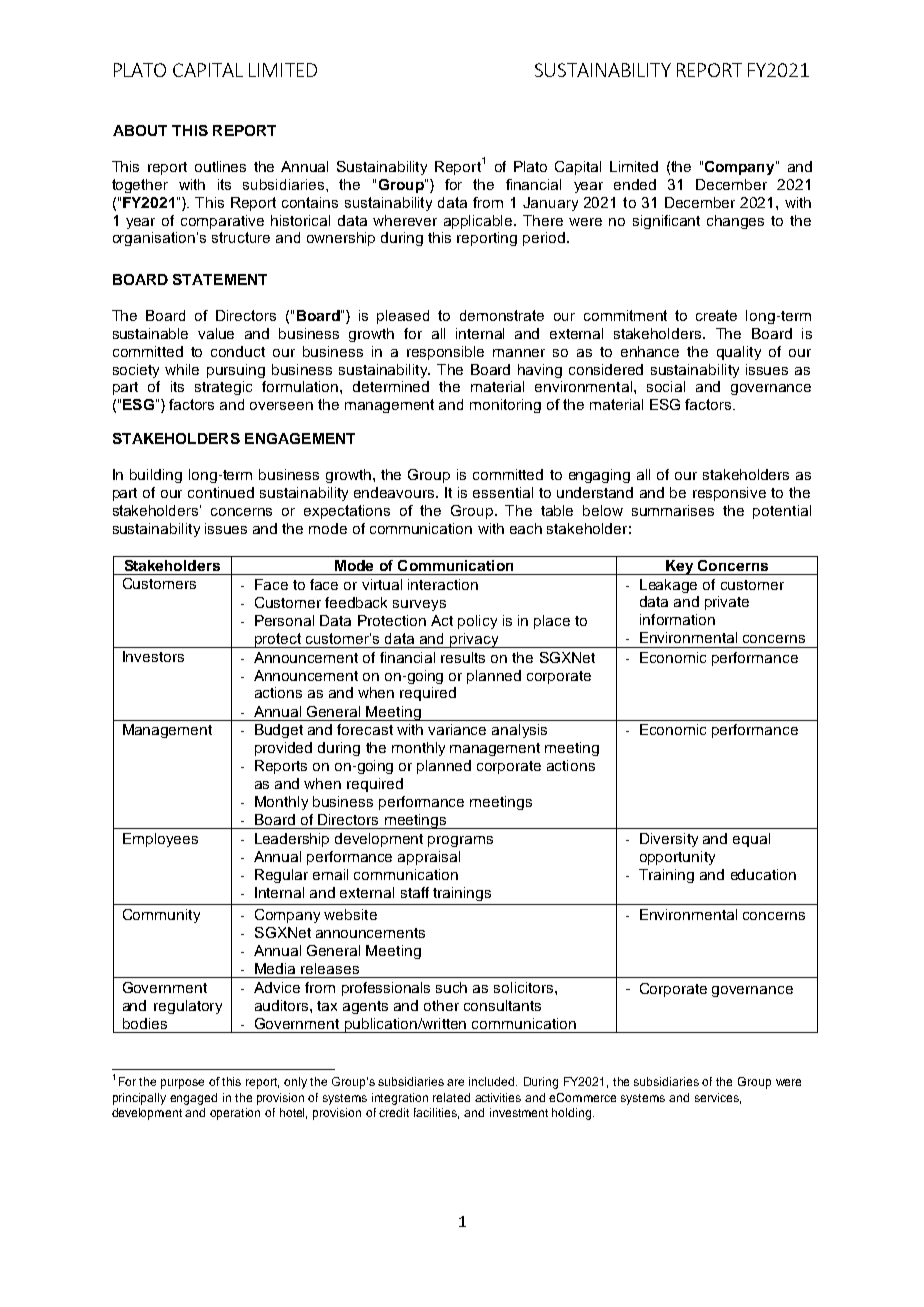  What do you see at coordinates (479, 222) in the screenshot?
I see `applicable` at bounding box center [479, 222].
